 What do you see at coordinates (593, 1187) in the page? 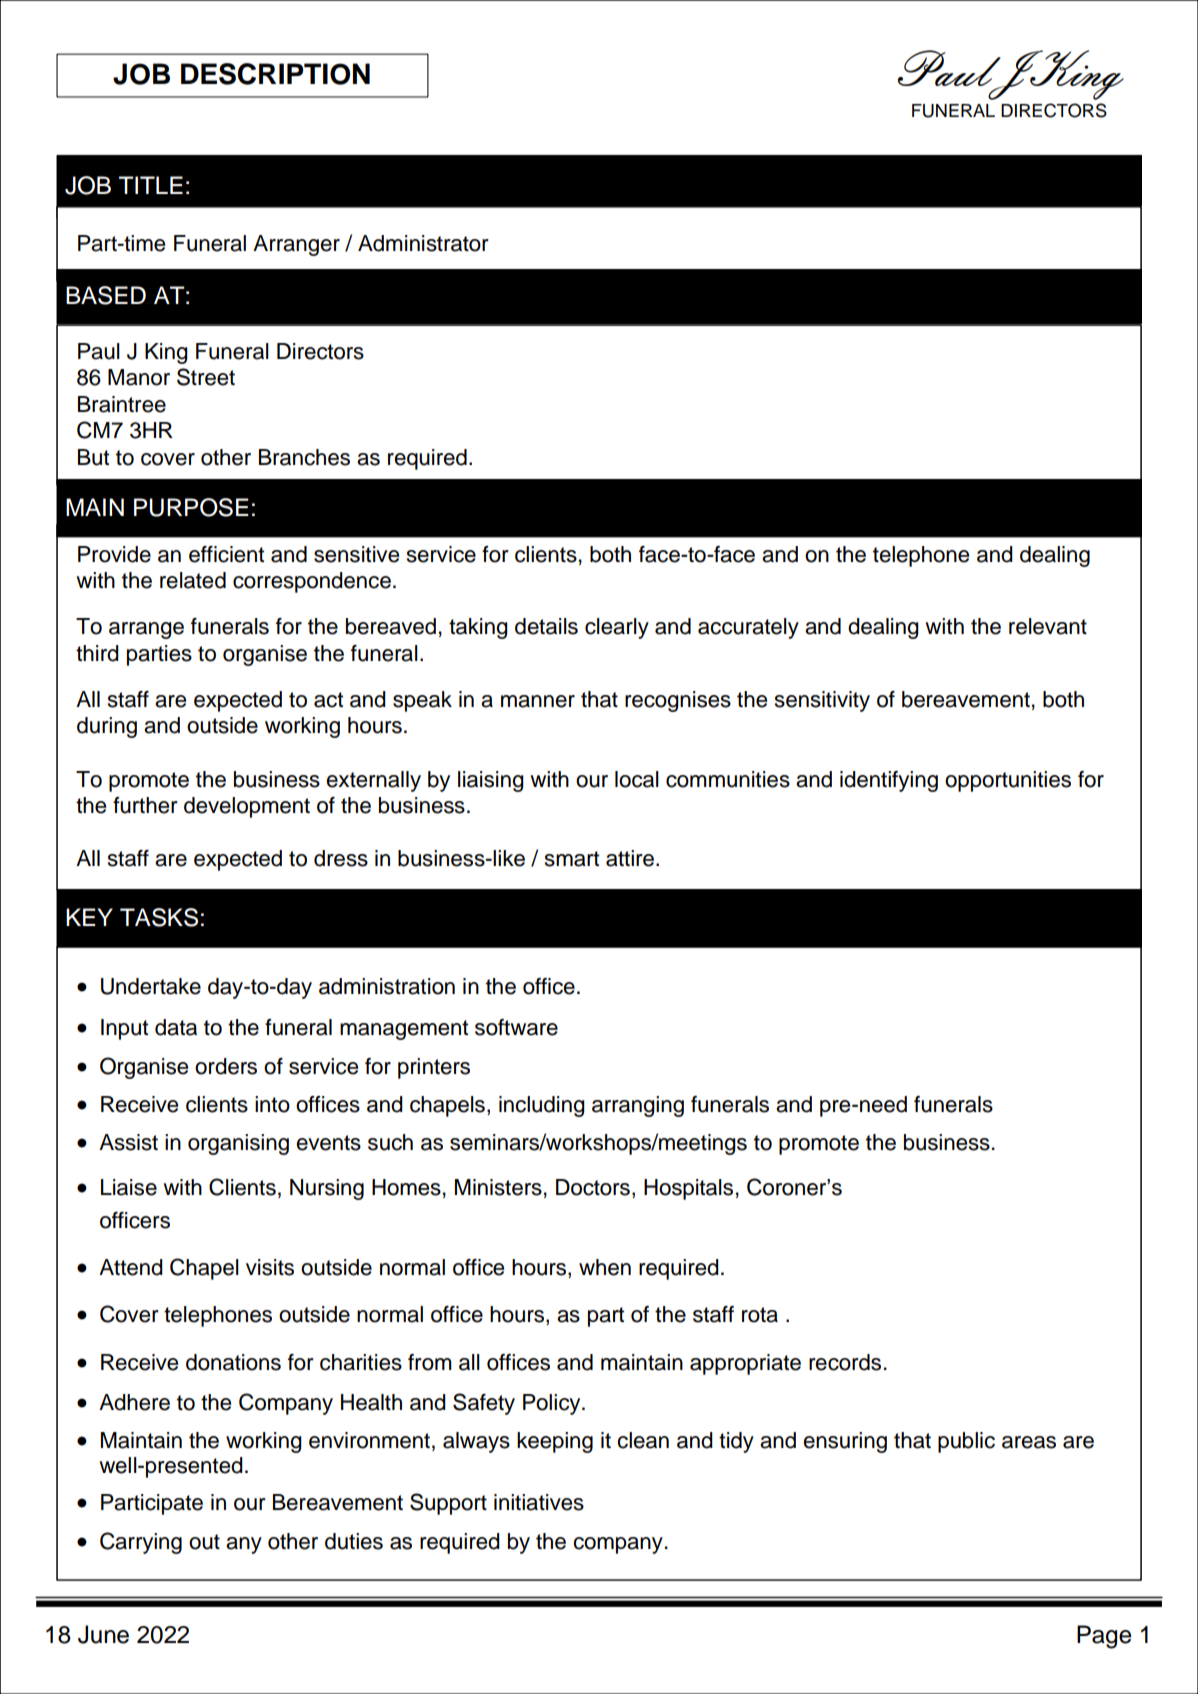
I see `Doctors` at bounding box center [593, 1187].
